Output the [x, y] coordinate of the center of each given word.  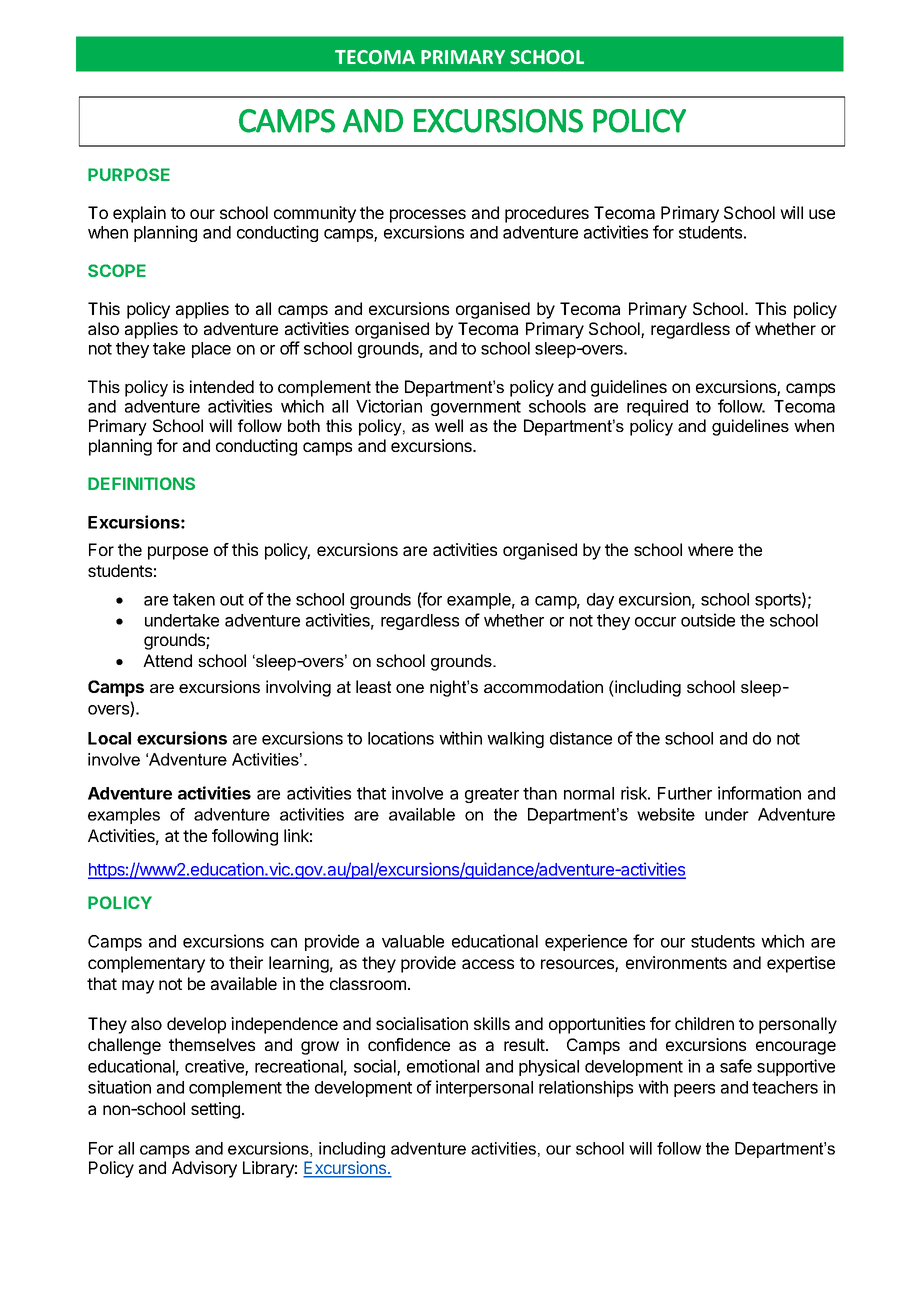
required [657, 407]
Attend [167, 660]
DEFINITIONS [141, 483]
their [246, 962]
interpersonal [484, 1088]
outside [708, 620]
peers [694, 1090]
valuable [413, 941]
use [822, 214]
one [410, 688]
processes [428, 216]
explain [139, 214]
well [449, 425]
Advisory [204, 1169]
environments [676, 962]
